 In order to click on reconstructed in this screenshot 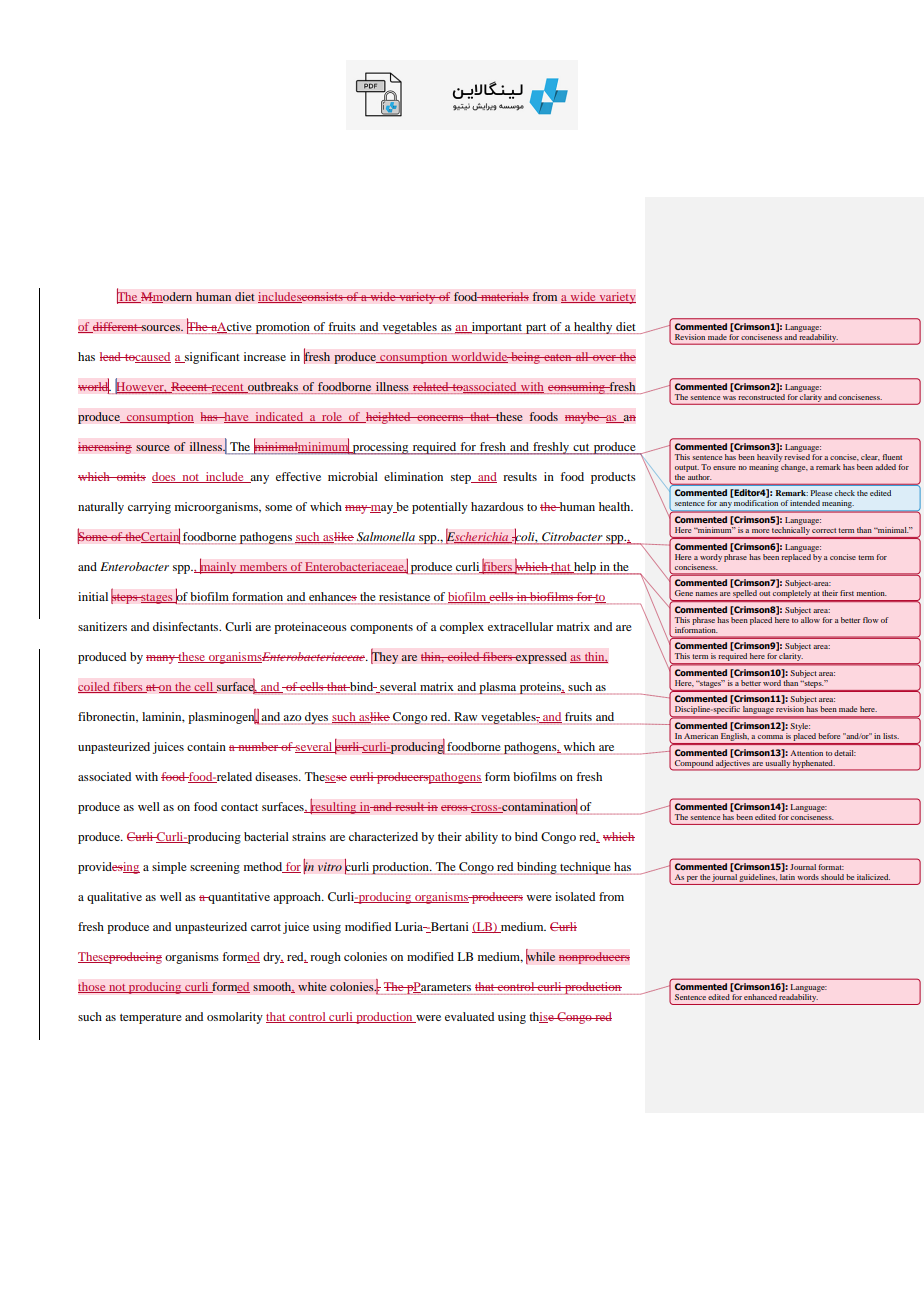, I will do `click(762, 395)`.
